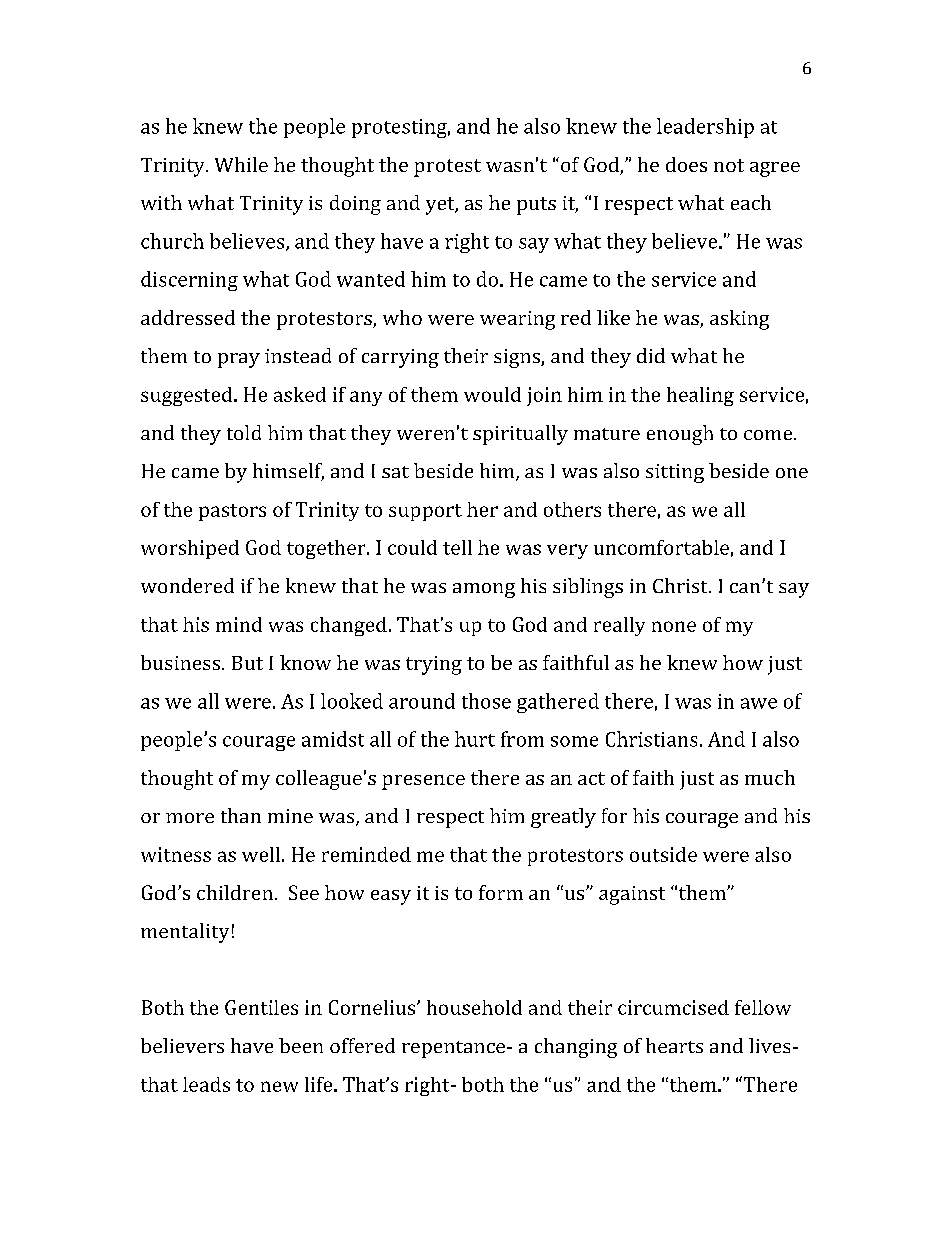 The image size is (952, 1233). What do you see at coordinates (686, 164) in the screenshot?
I see `does` at bounding box center [686, 164].
